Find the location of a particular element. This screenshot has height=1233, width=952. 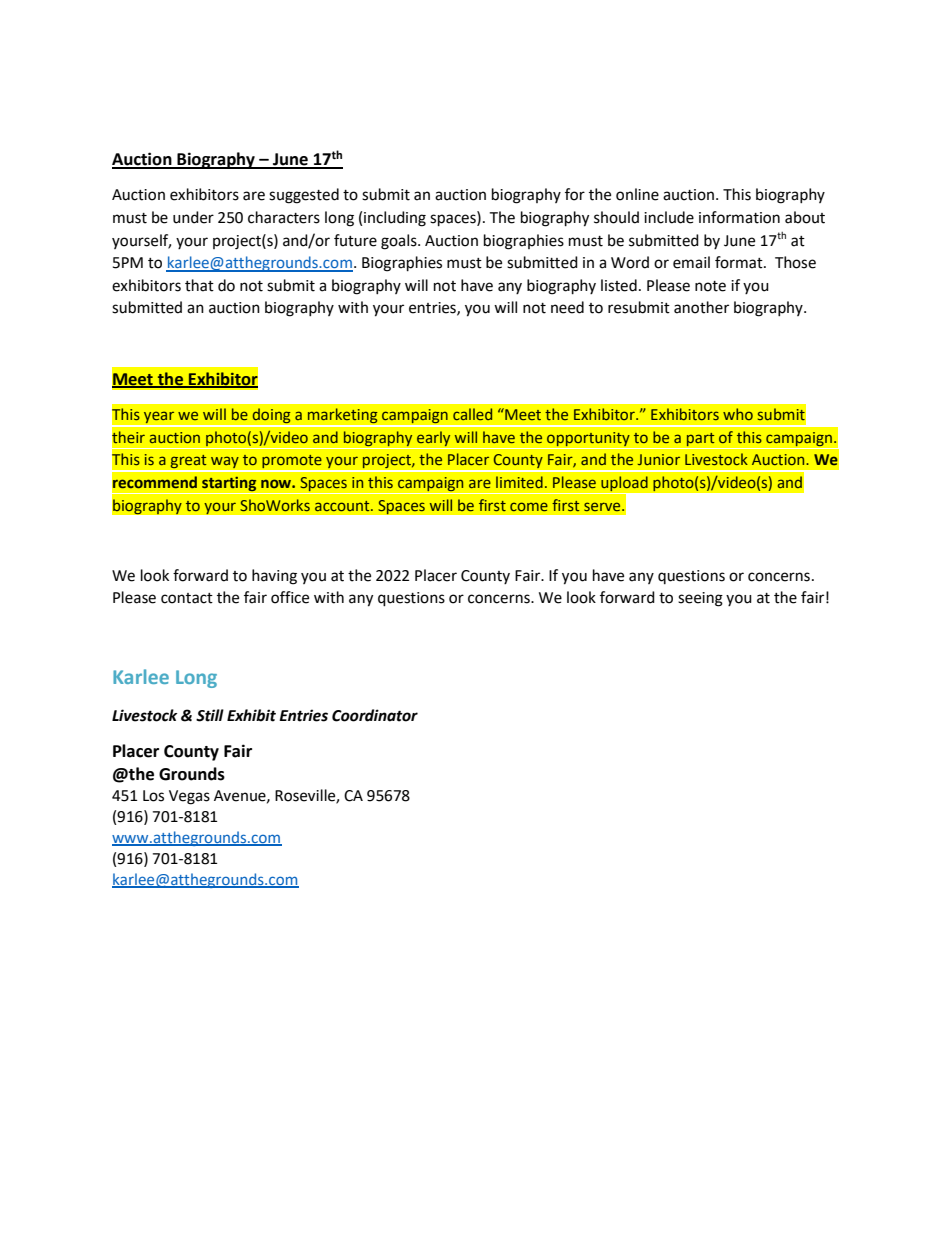

include is located at coordinates (669, 217).
